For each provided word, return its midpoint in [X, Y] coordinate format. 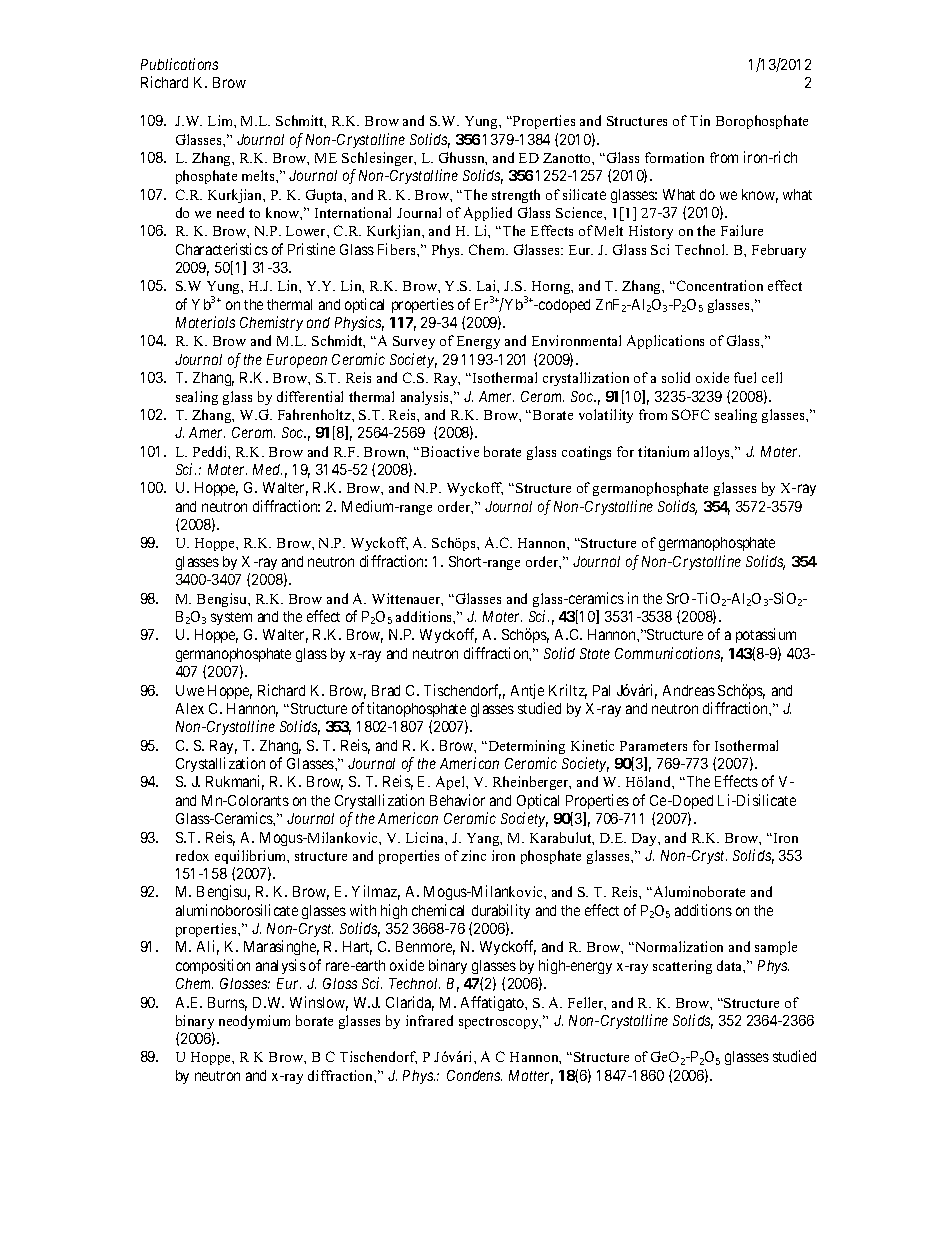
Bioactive [448, 451]
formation [674, 157]
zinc [473, 855]
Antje [527, 691]
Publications [179, 64]
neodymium [254, 1022]
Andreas [689, 690]
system [231, 618]
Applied [488, 214]
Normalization [678, 946]
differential [310, 396]
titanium [663, 451]
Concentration [718, 285]
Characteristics [222, 249]
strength [516, 196]
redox [192, 855]
